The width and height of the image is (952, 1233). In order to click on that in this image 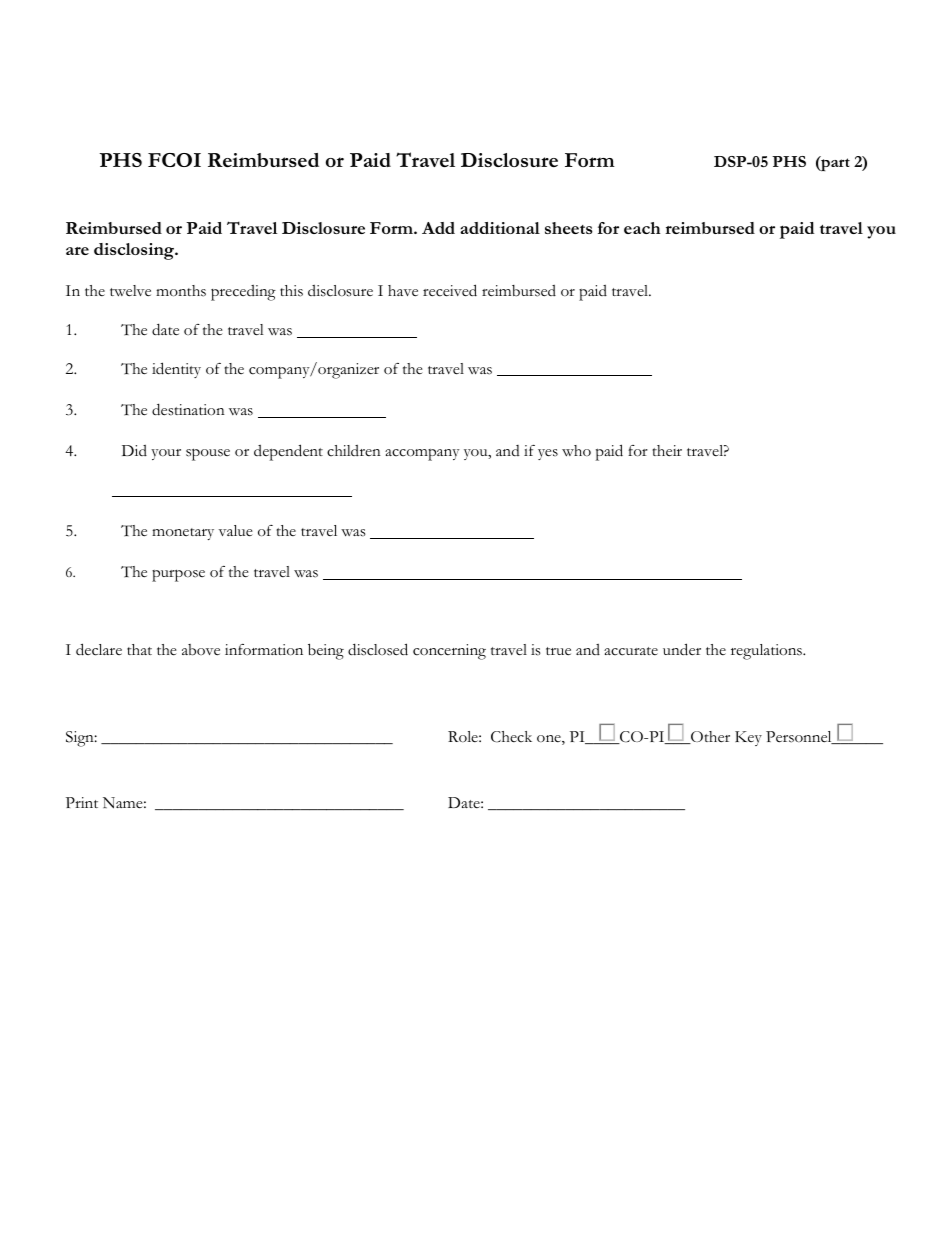, I will do `click(139, 649)`.
